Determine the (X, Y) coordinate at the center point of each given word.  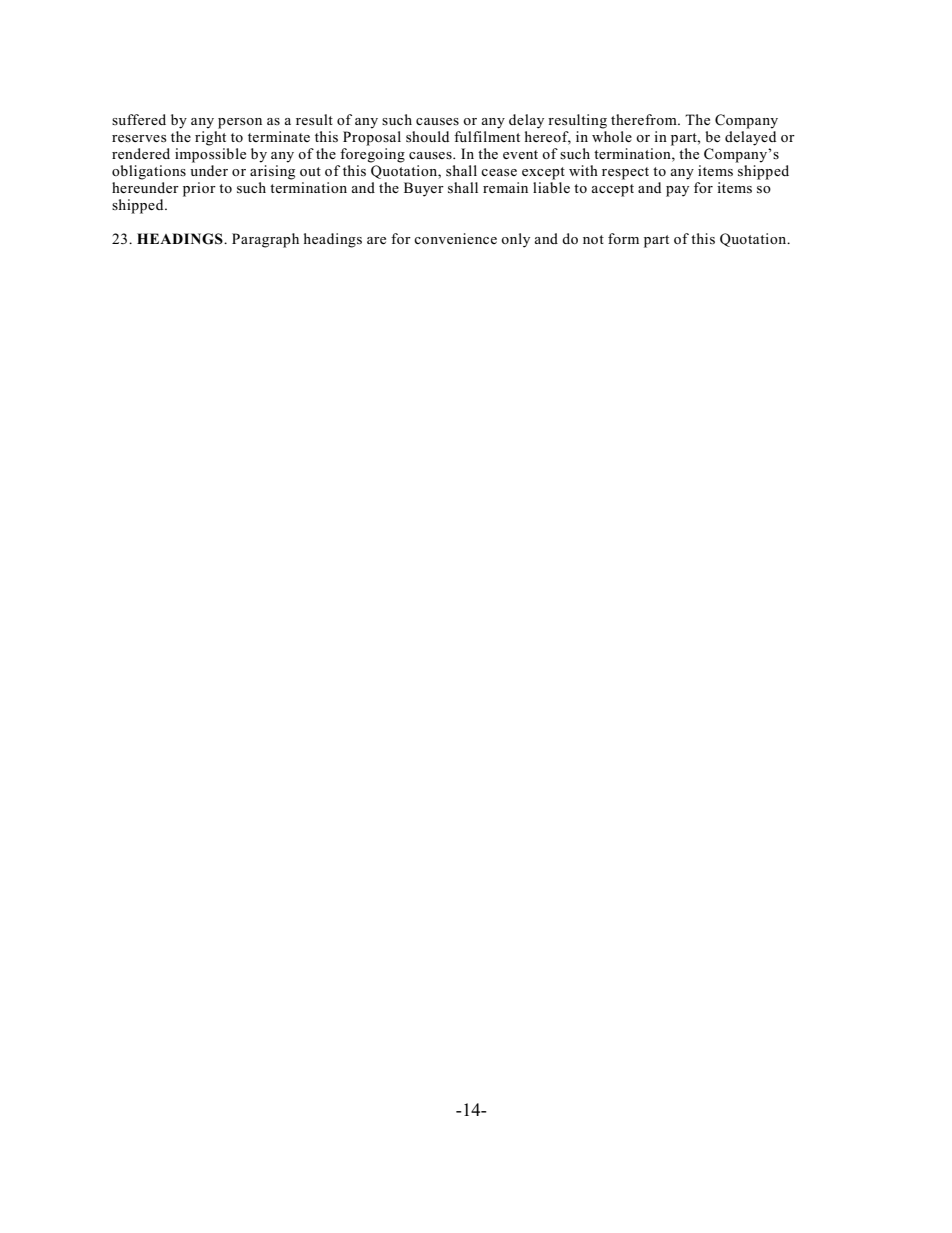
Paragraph (265, 240)
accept (613, 190)
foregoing (372, 155)
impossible (210, 155)
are (376, 240)
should (427, 137)
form (623, 238)
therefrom (645, 119)
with (583, 170)
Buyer (424, 189)
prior (199, 189)
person (240, 123)
